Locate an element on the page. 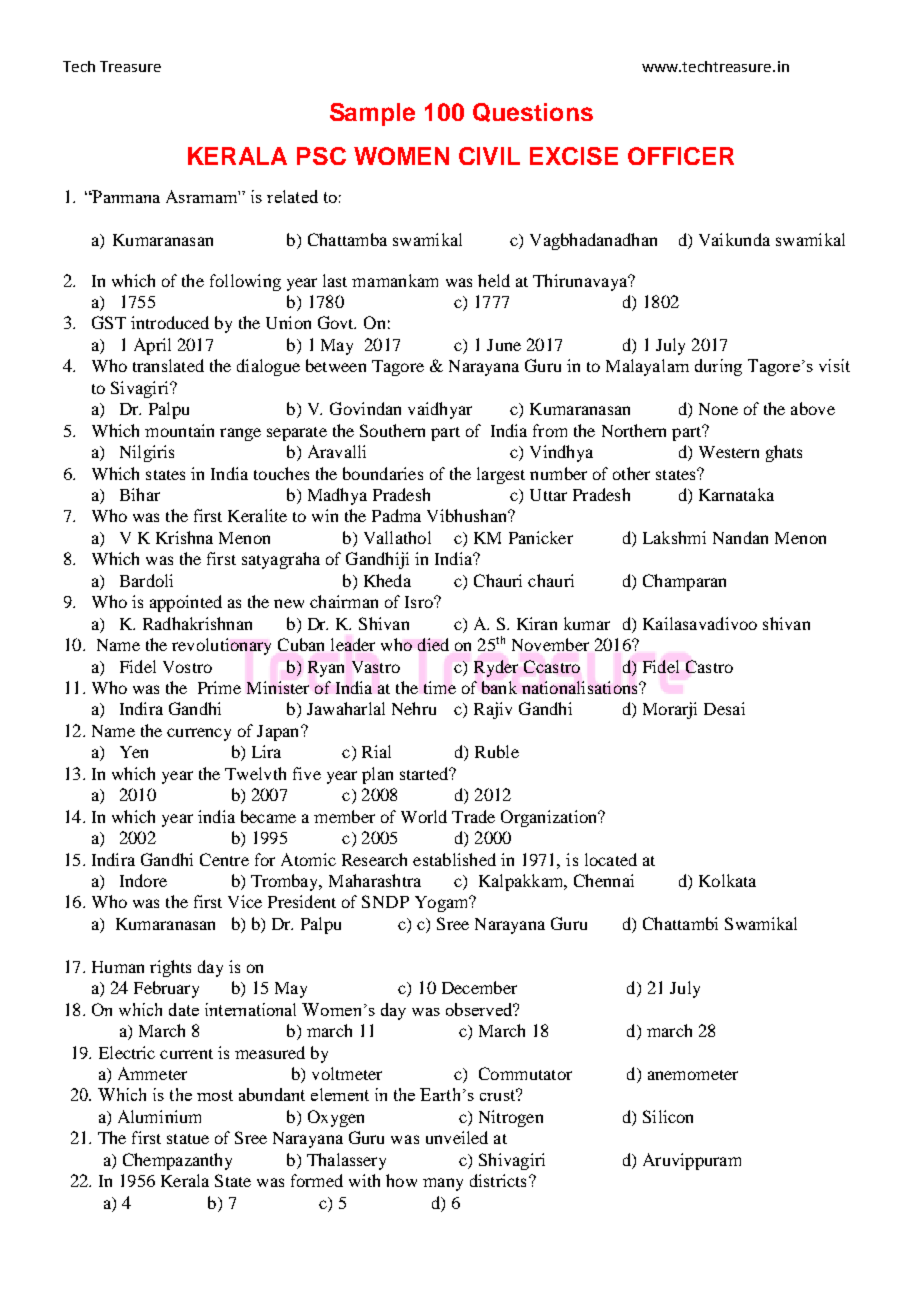 The width and height of the image is (924, 1308). revolutionary is located at coordinates (221, 646).
